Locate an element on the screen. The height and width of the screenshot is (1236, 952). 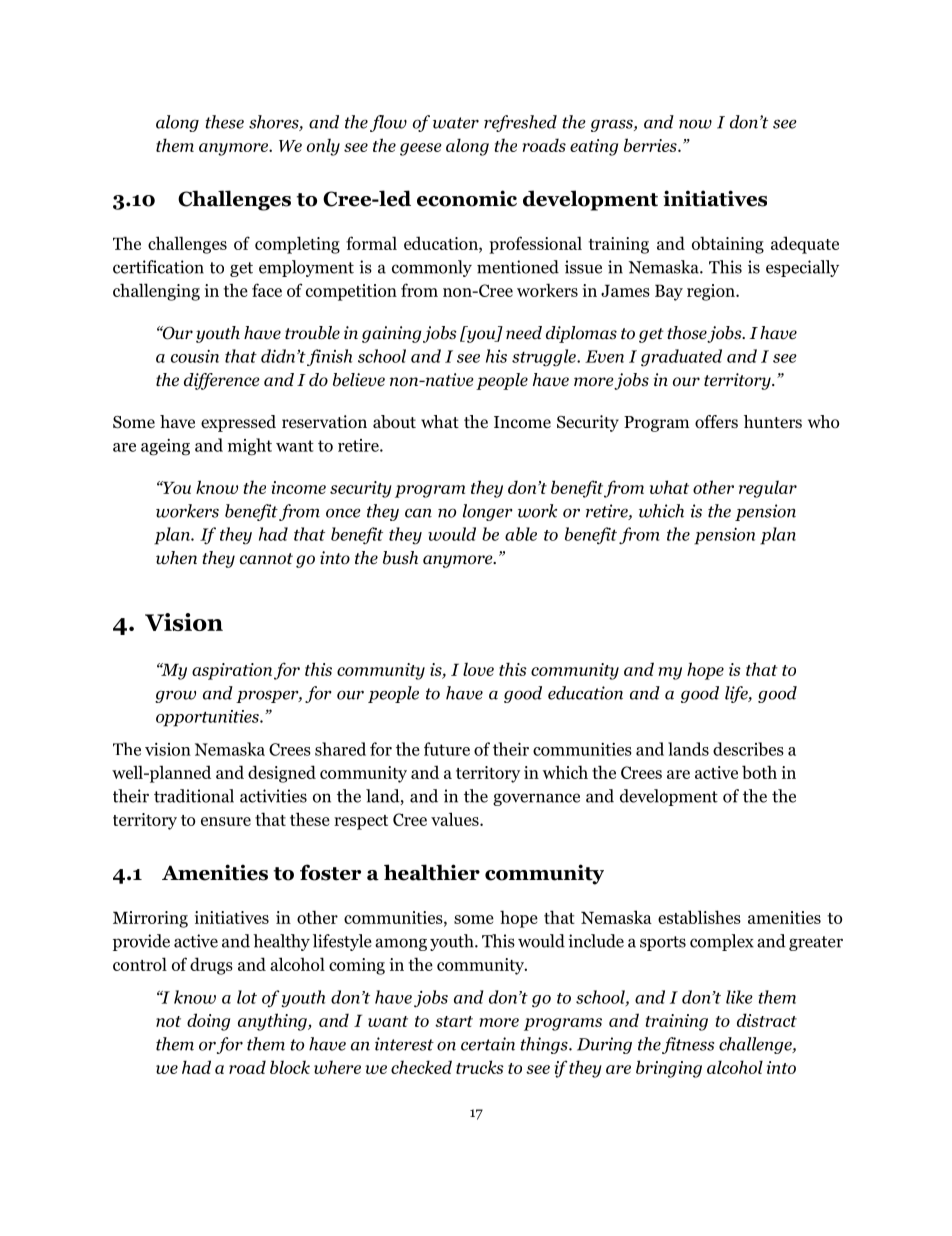
opportunities is located at coordinates (208, 718).
